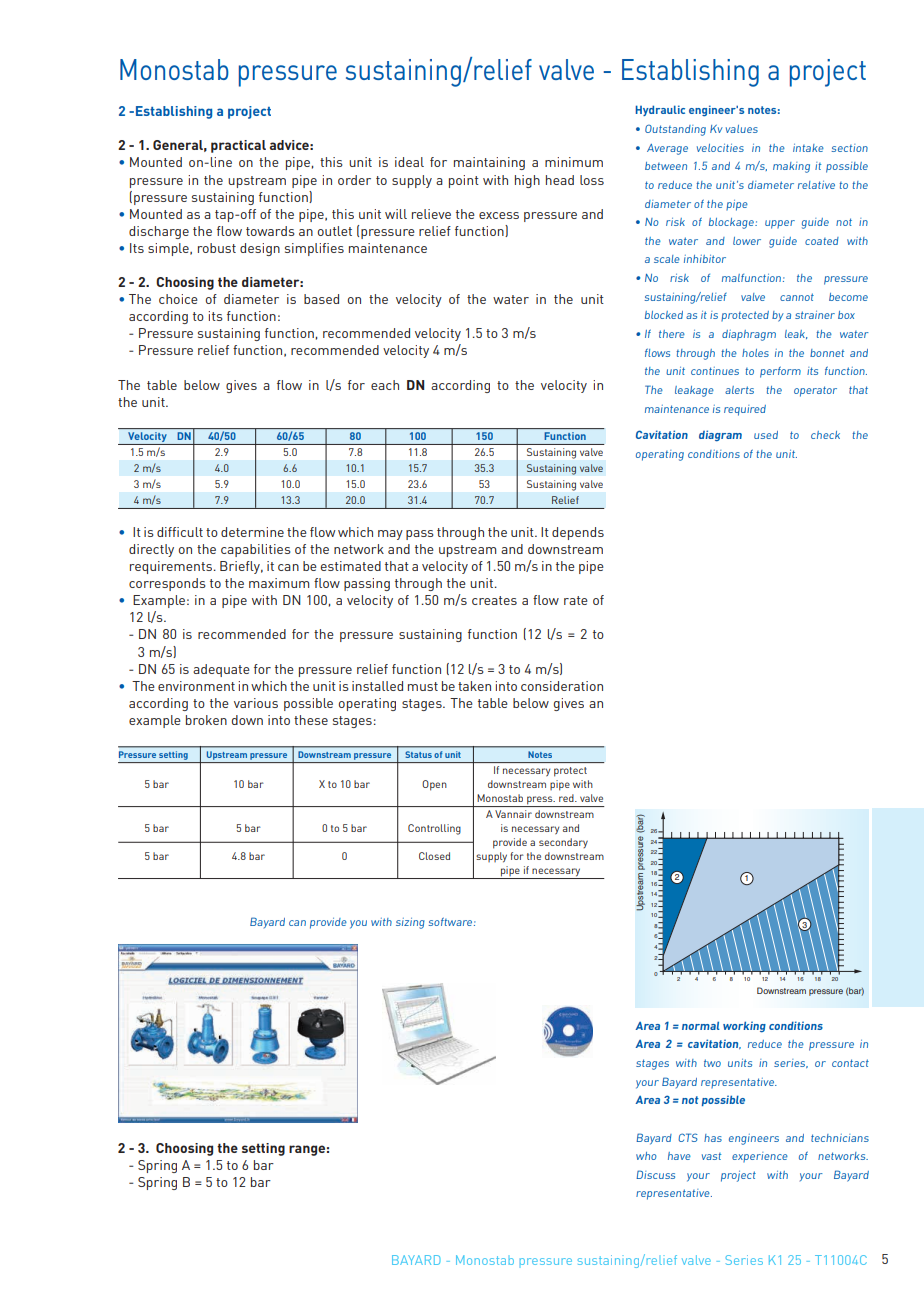 The height and width of the image is (1308, 924). What do you see at coordinates (574, 162) in the image?
I see `minimum` at bounding box center [574, 162].
